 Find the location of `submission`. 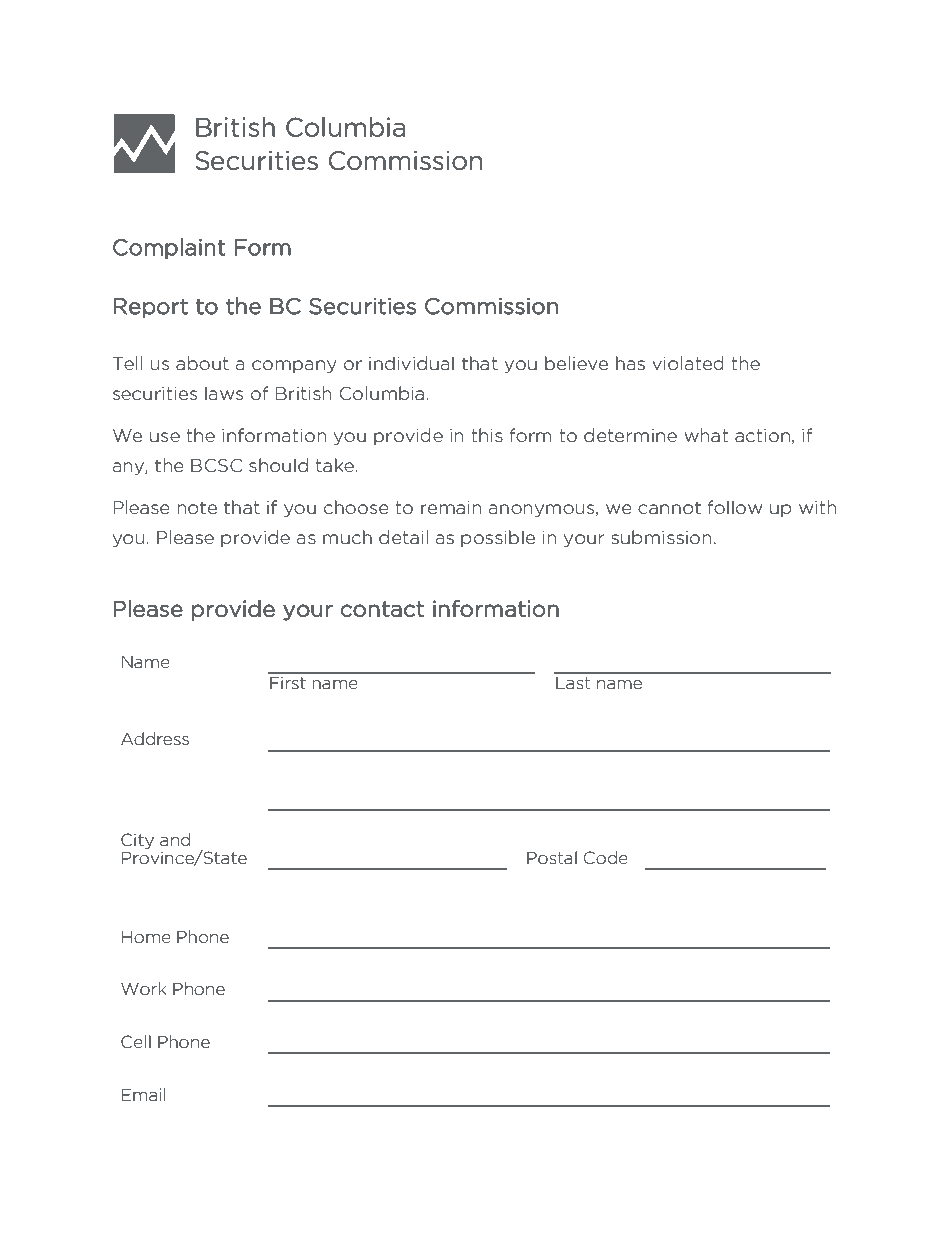

submission is located at coordinates (661, 537).
